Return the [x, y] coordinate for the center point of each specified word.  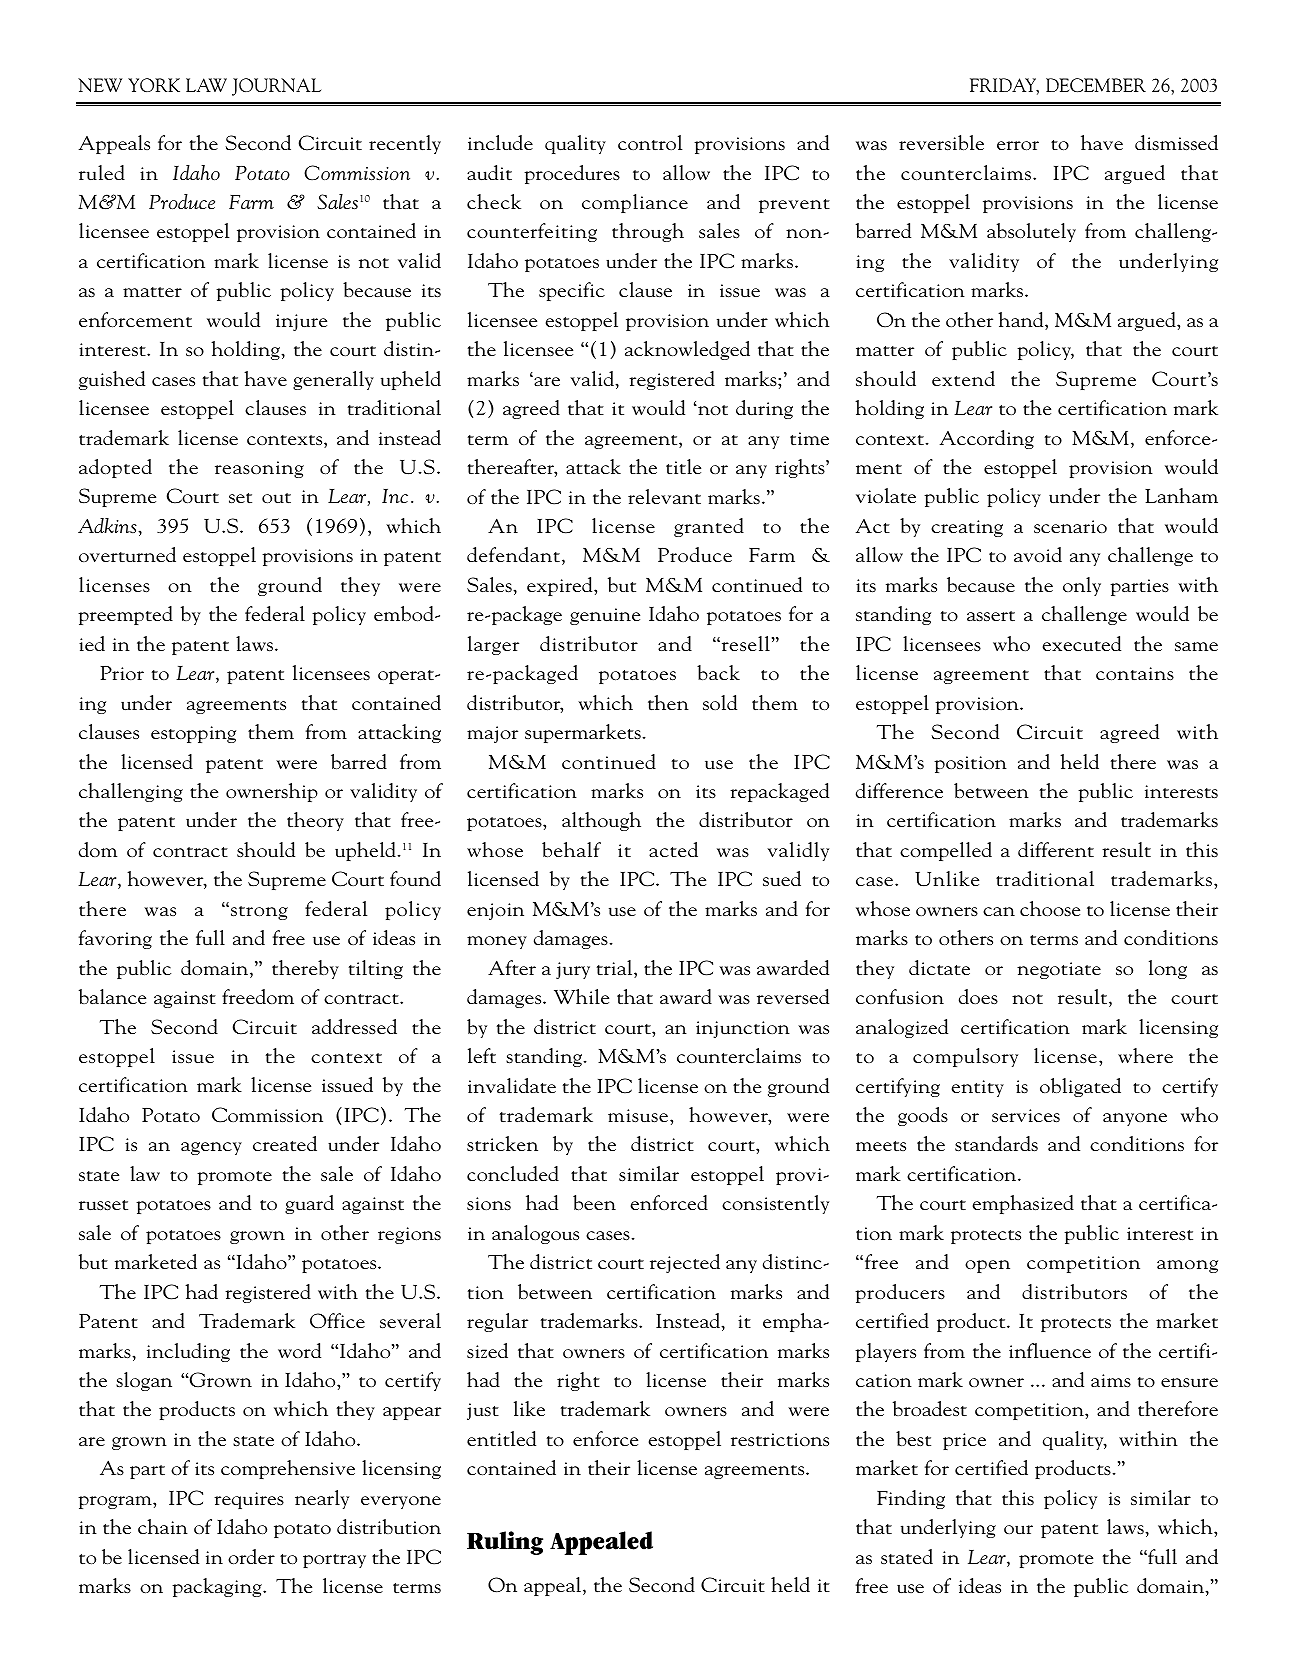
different [1056, 849]
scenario [1070, 526]
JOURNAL [276, 87]
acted [673, 849]
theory [315, 821]
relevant [664, 496]
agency [211, 1148]
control [650, 142]
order [251, 1556]
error [1018, 145]
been [594, 1202]
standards [996, 1143]
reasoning [259, 469]
